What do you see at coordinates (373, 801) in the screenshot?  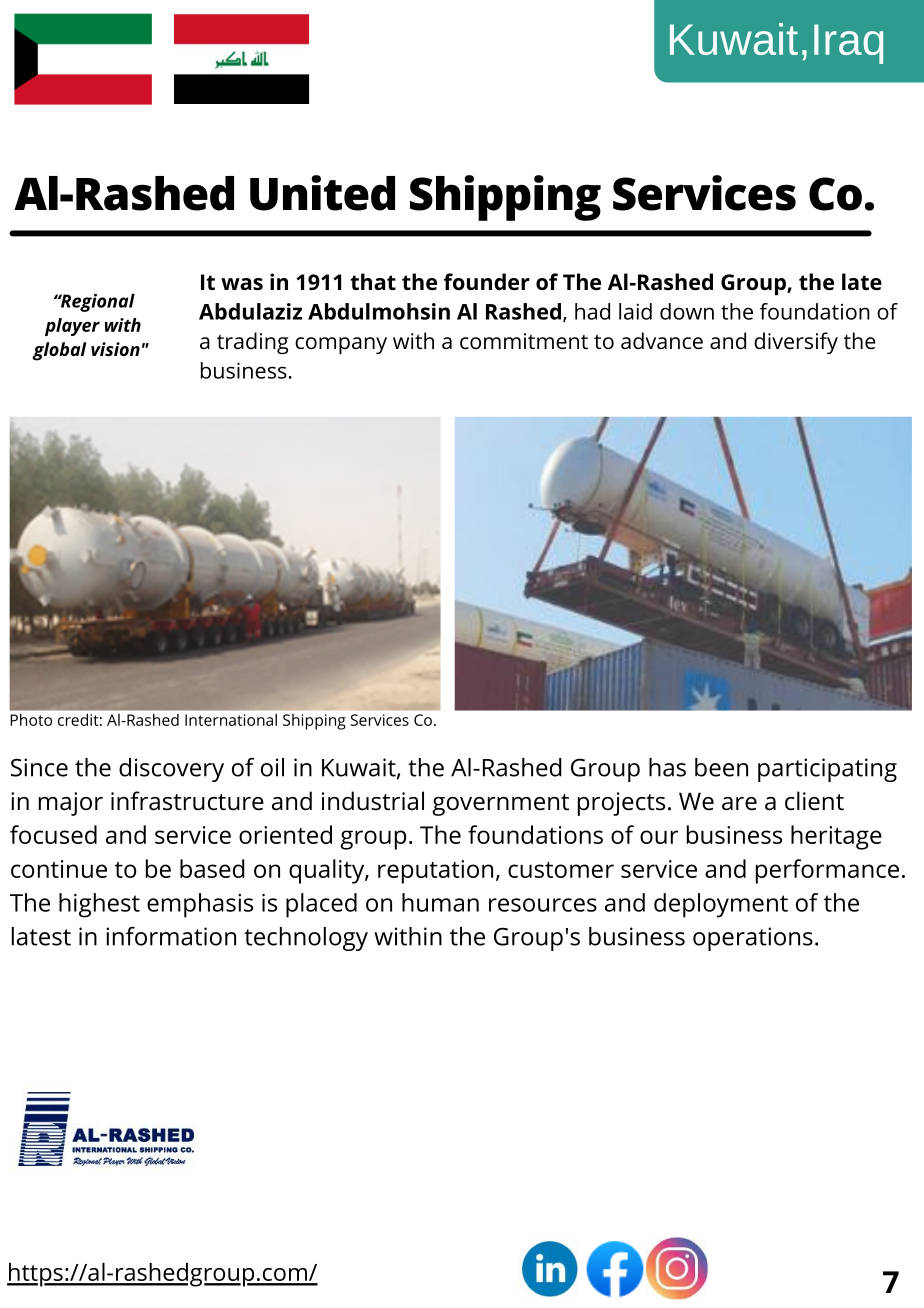 I see `industrial` at bounding box center [373, 801].
